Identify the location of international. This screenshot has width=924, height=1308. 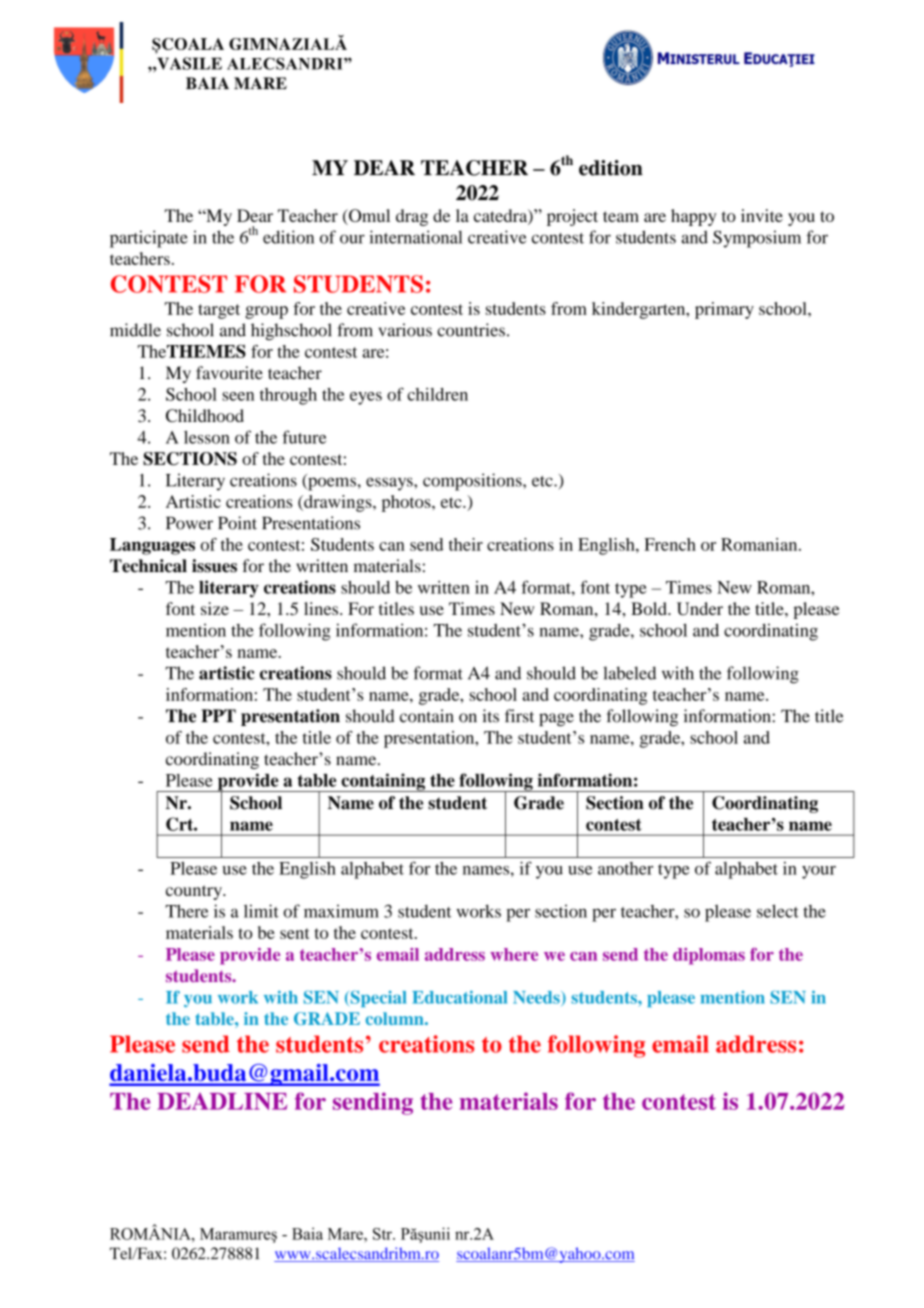
(416, 237).
